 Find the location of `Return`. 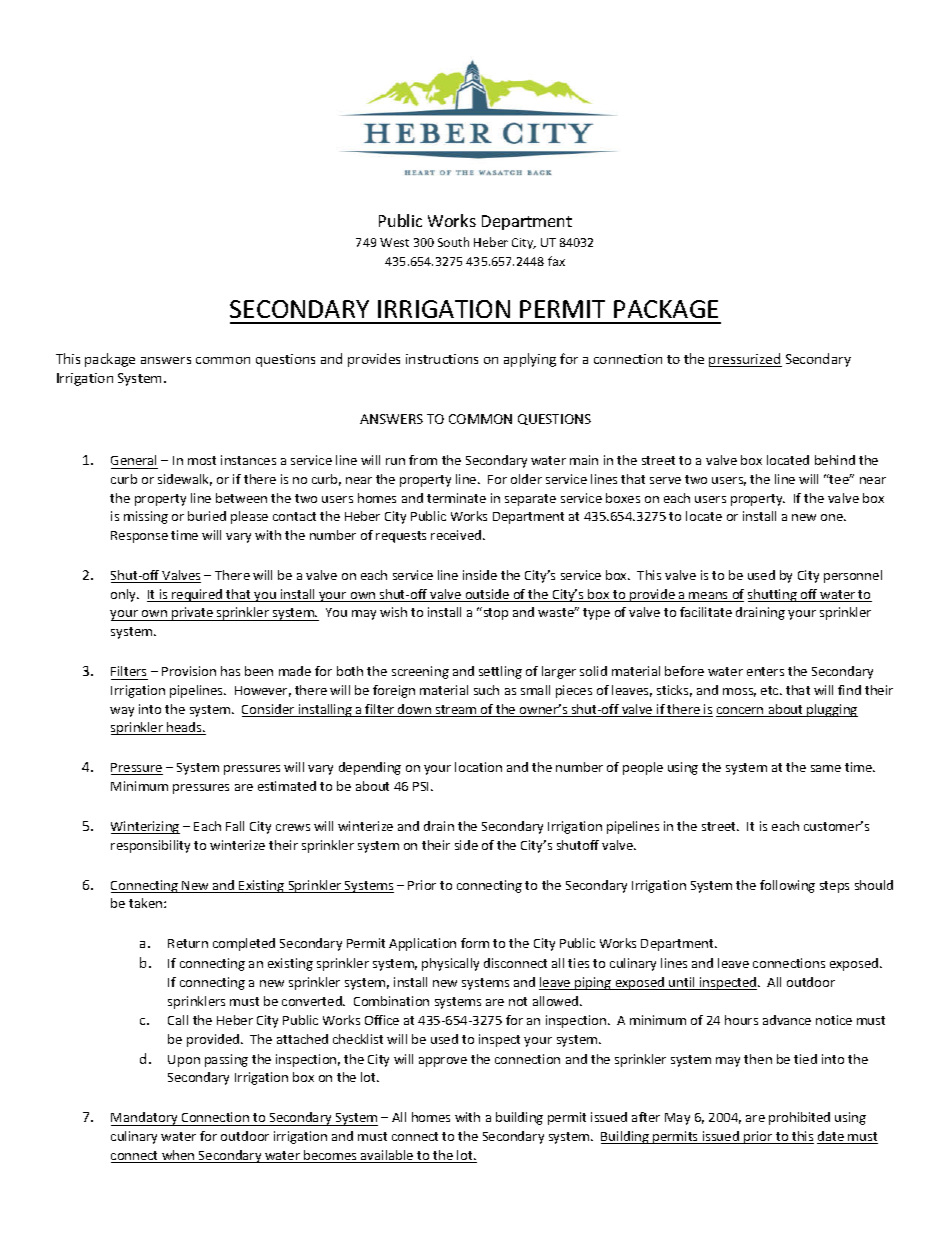

Return is located at coordinates (188, 943).
